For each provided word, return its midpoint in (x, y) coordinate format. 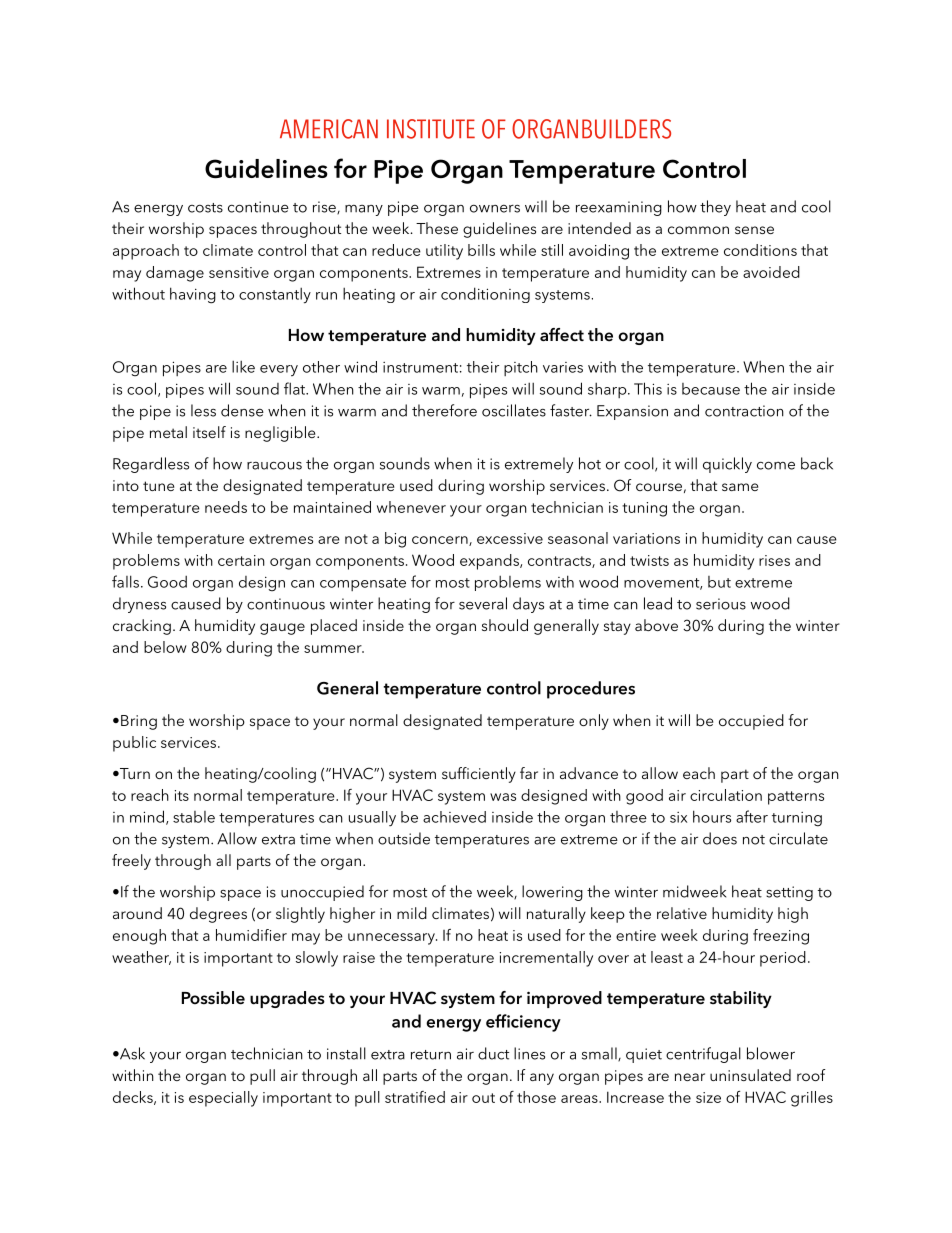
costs (205, 208)
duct (493, 1053)
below (165, 647)
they (715, 208)
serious (721, 604)
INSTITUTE (431, 129)
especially (223, 1099)
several (483, 603)
